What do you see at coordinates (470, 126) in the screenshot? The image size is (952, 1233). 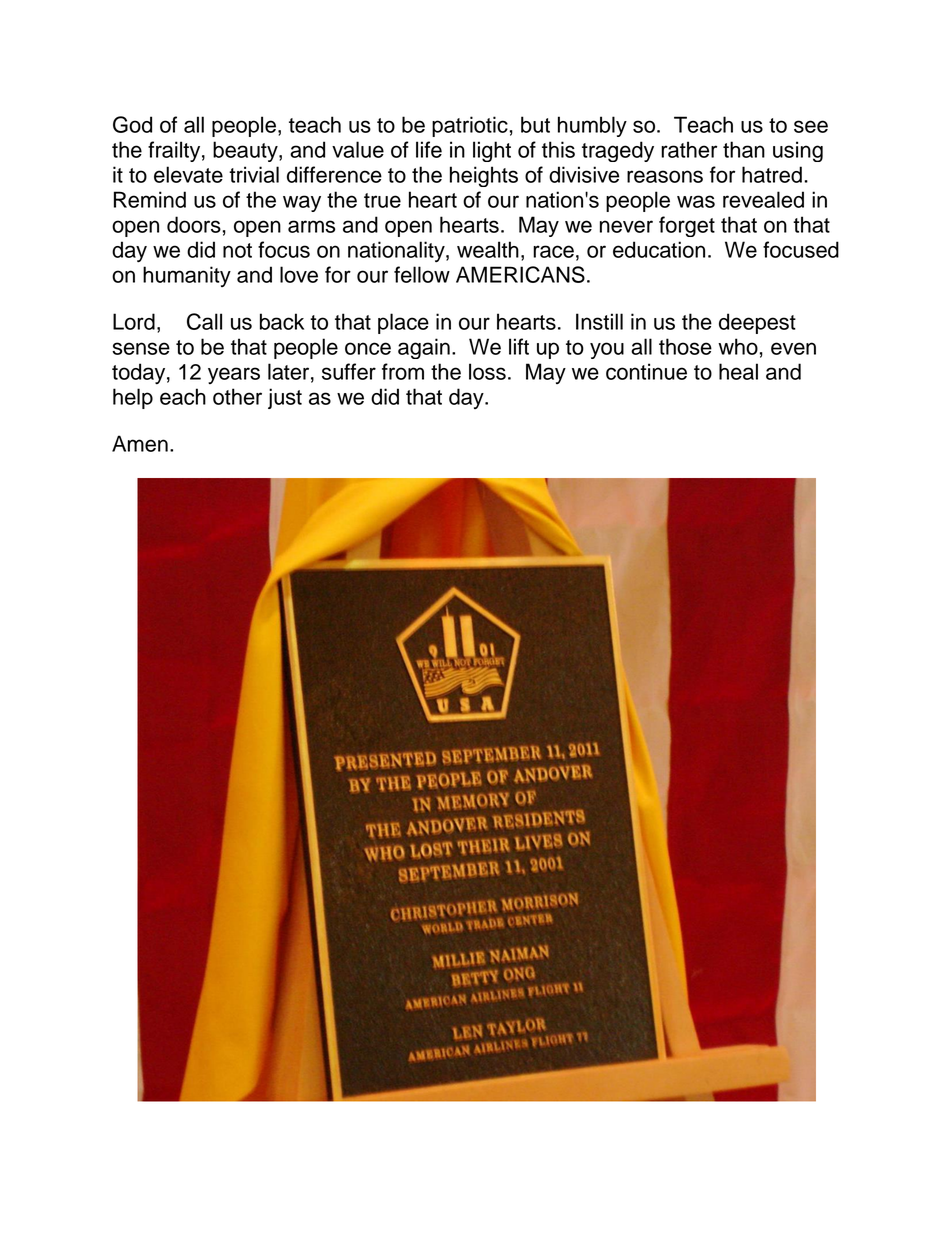 I see `patriotic` at bounding box center [470, 126].
